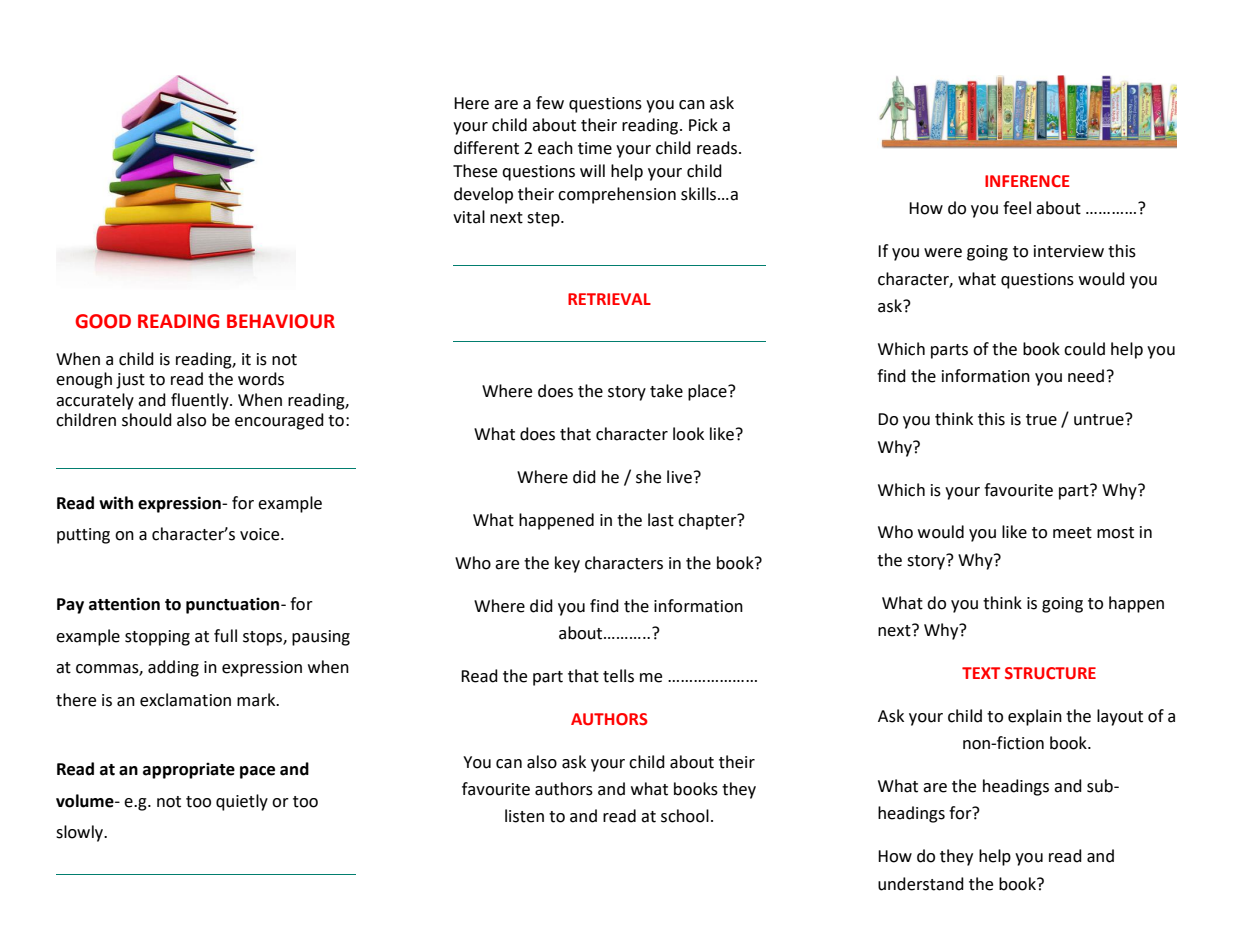 The height and width of the image is (952, 1233). Describe the element at coordinates (486, 148) in the image. I see `different` at that location.
